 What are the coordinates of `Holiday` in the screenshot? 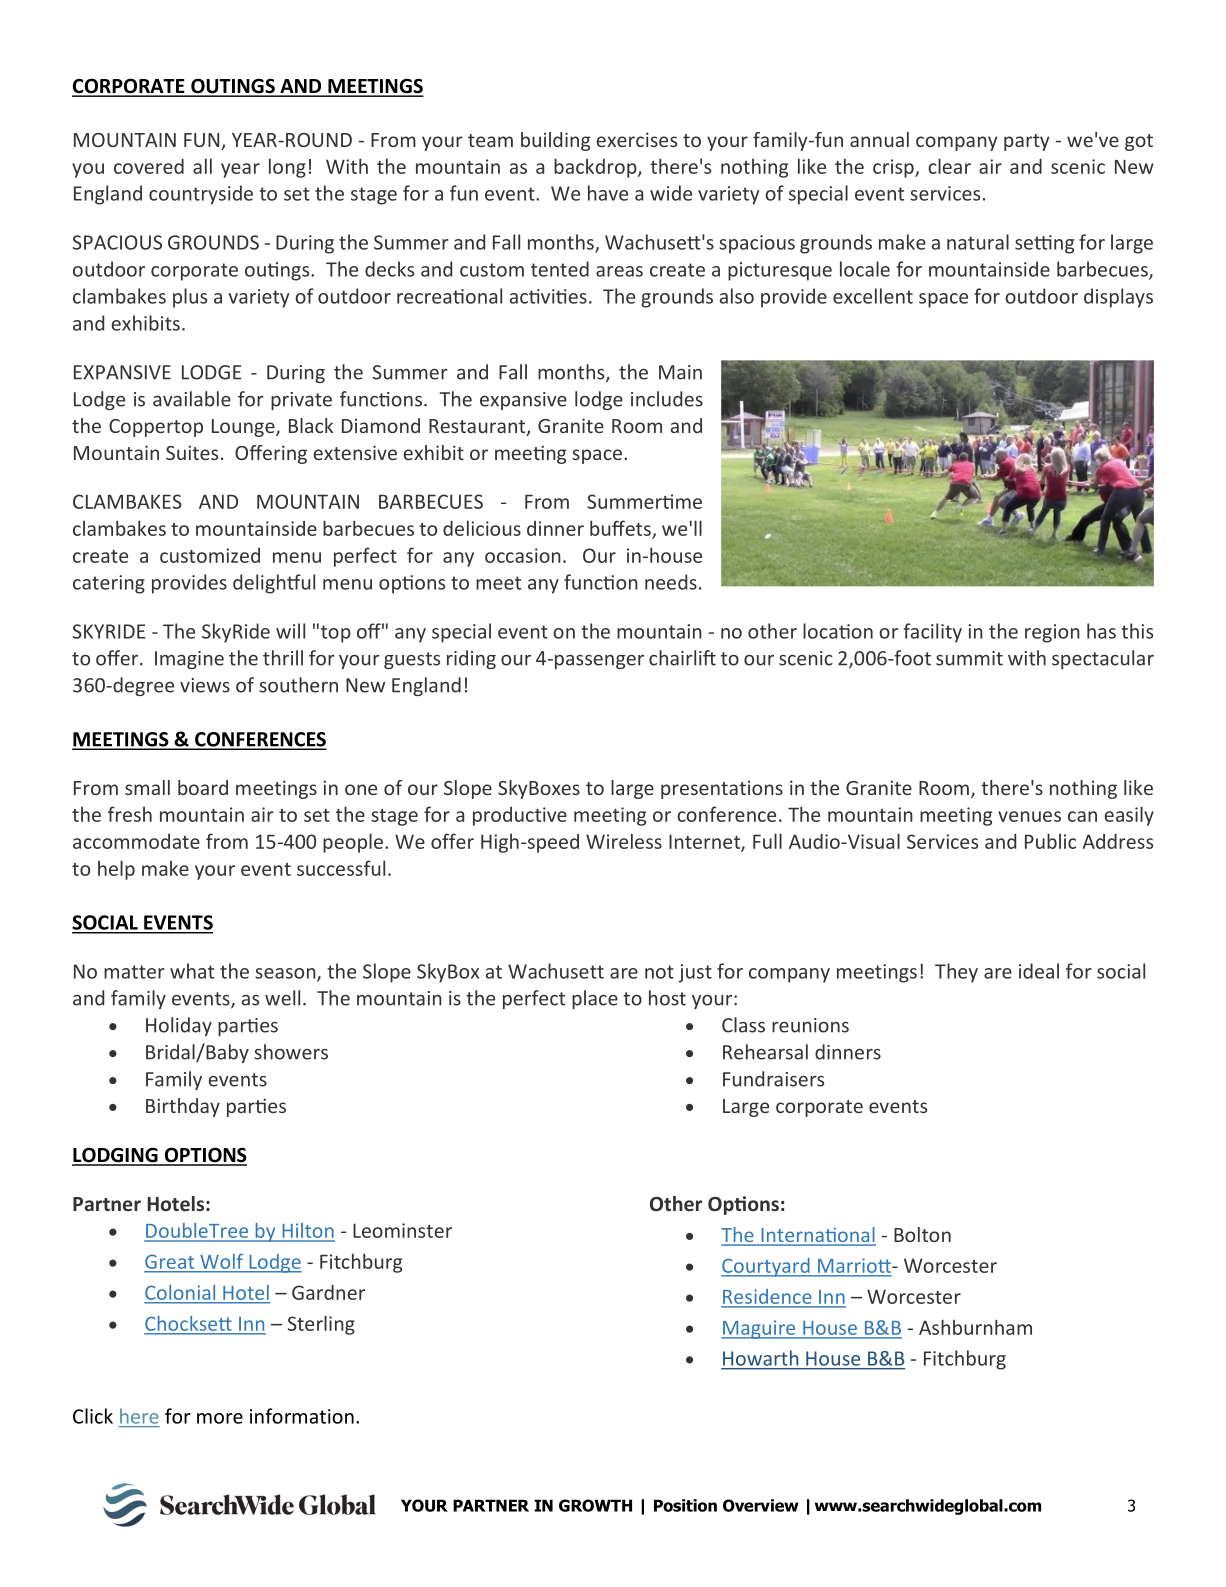 It's located at (179, 1026).
